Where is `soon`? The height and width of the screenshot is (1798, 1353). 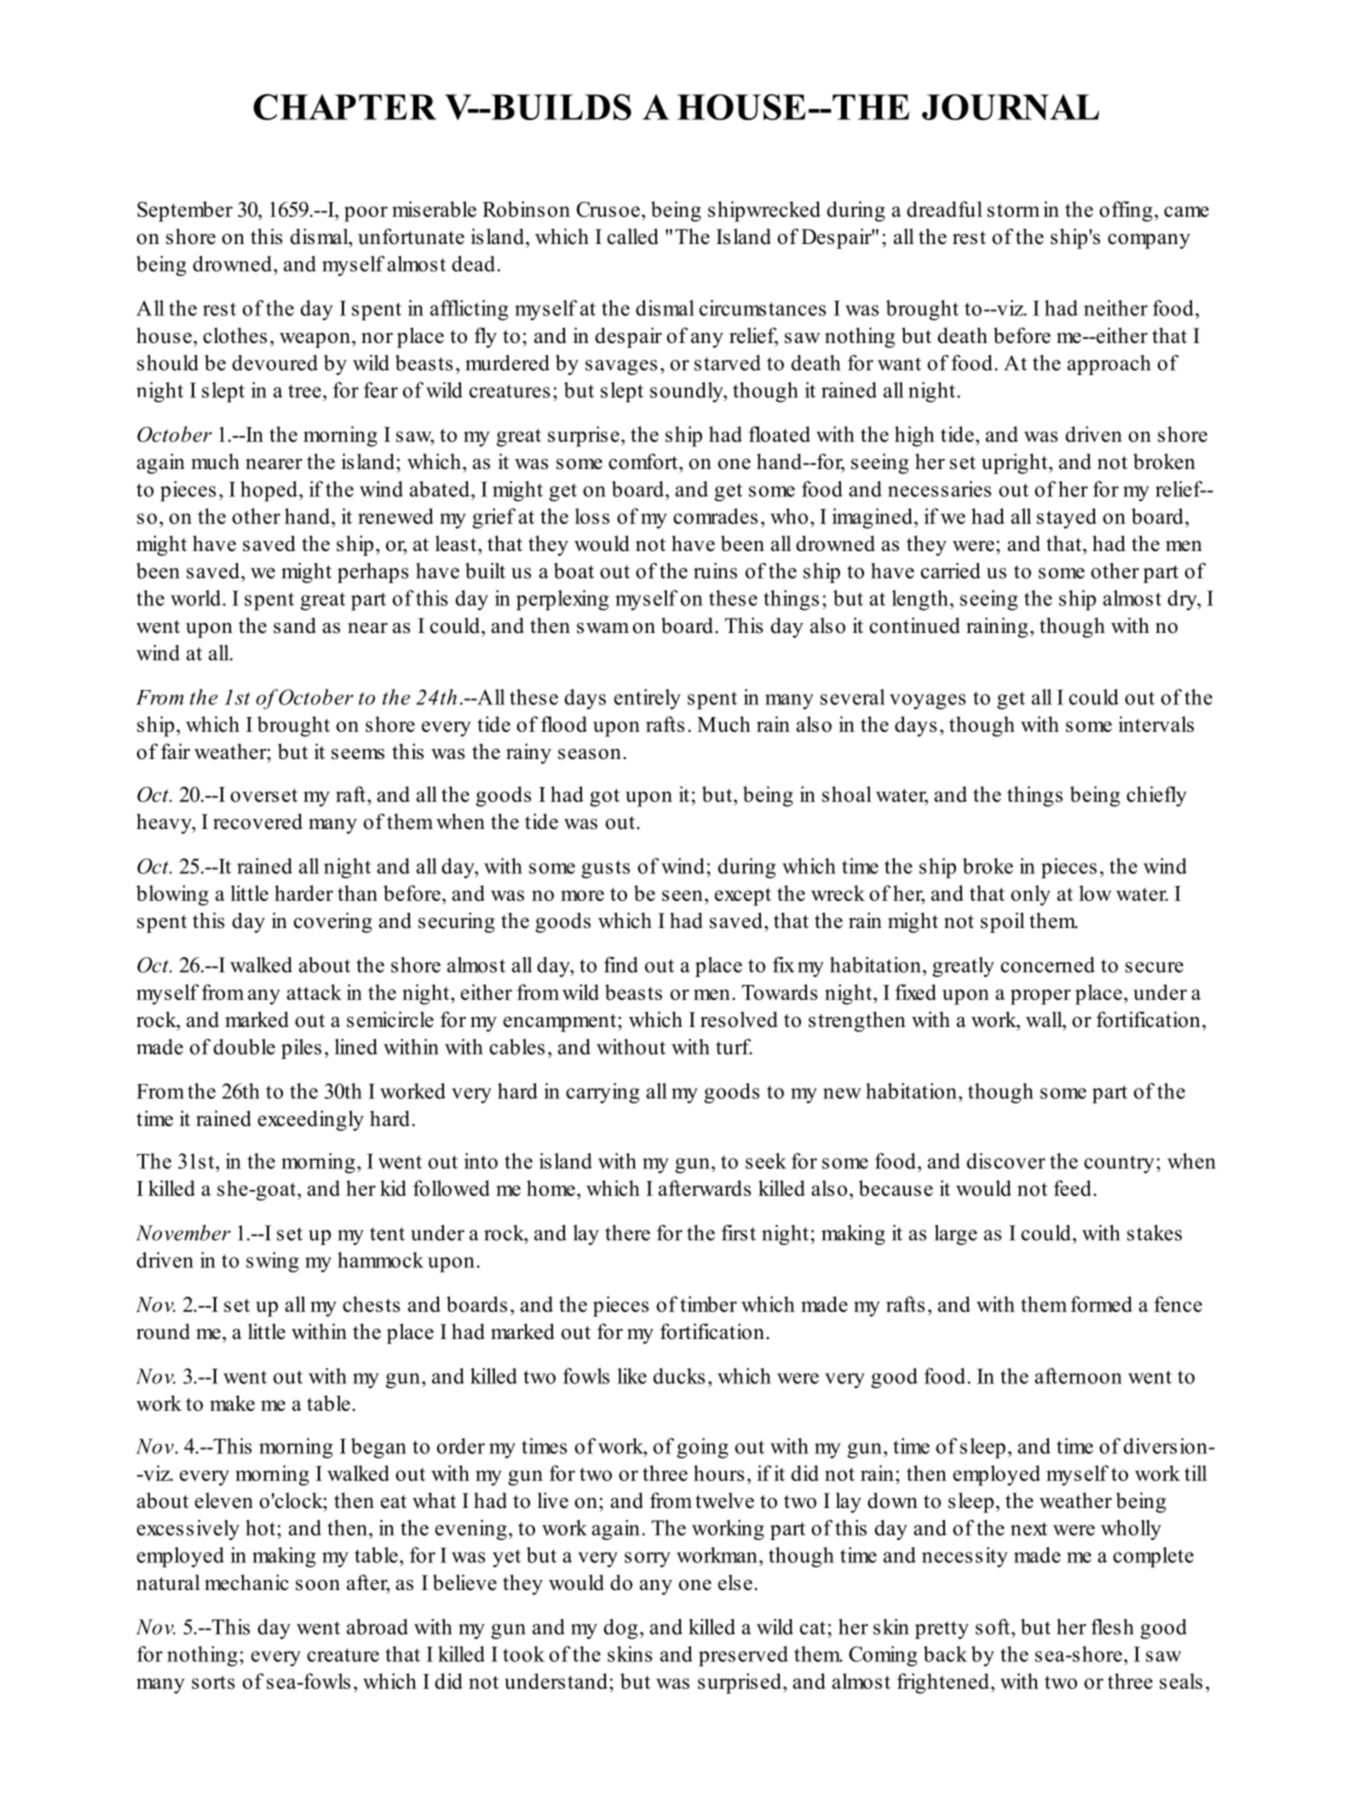
soon is located at coordinates (318, 1585).
